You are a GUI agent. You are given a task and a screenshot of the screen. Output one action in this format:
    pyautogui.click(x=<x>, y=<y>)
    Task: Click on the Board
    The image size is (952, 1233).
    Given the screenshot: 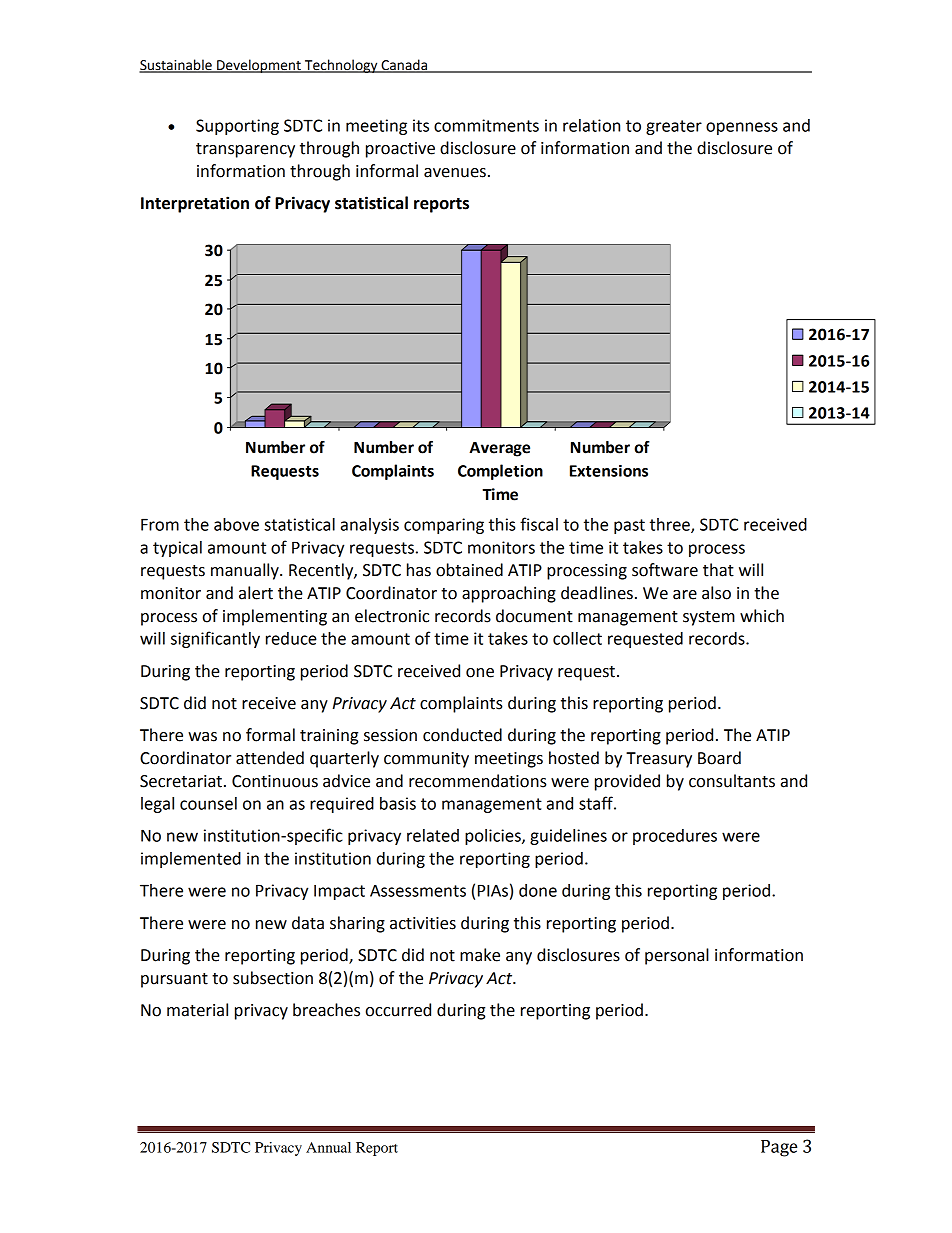 What is the action you would take?
    pyautogui.click(x=719, y=758)
